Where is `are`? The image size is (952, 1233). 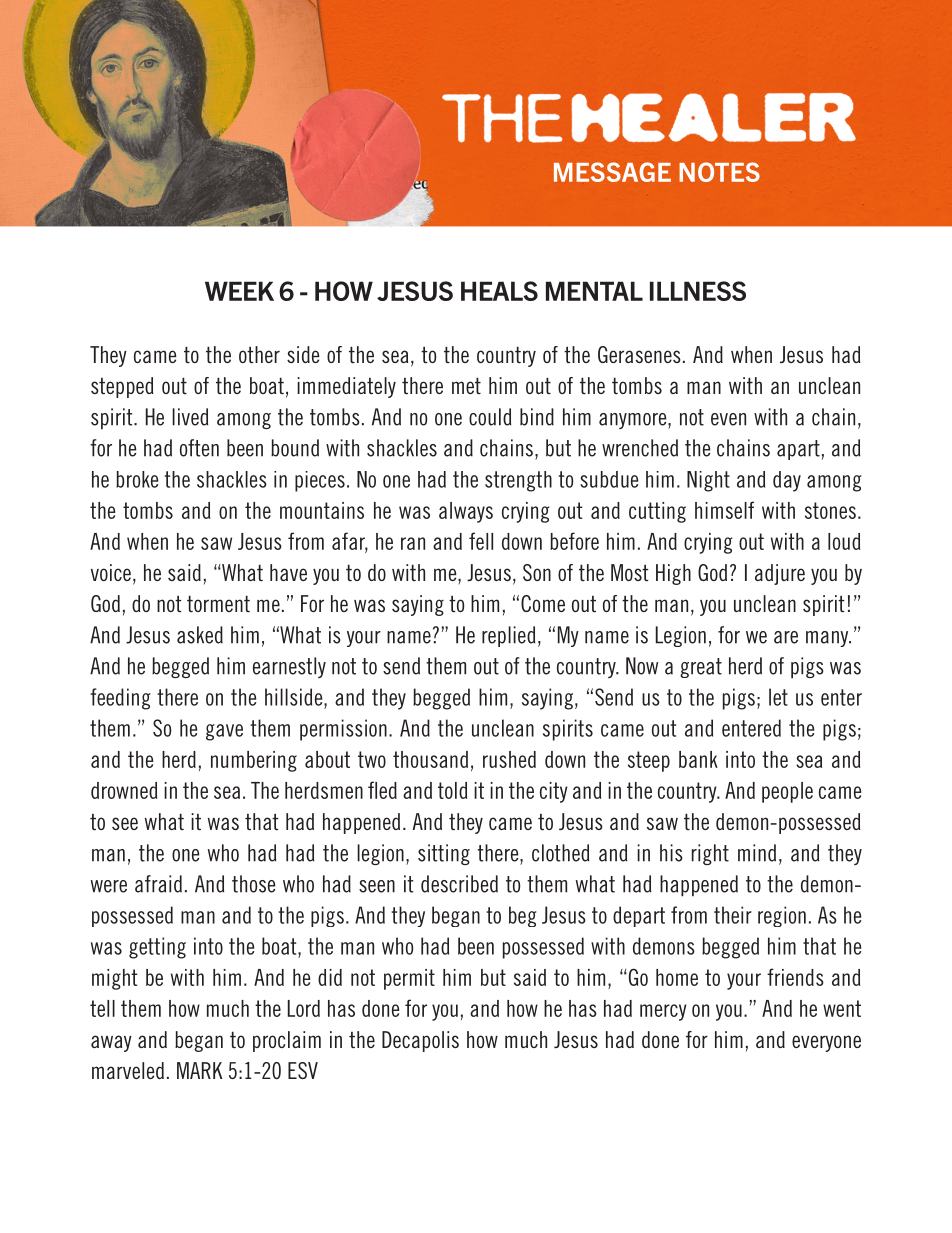
are is located at coordinates (786, 637).
